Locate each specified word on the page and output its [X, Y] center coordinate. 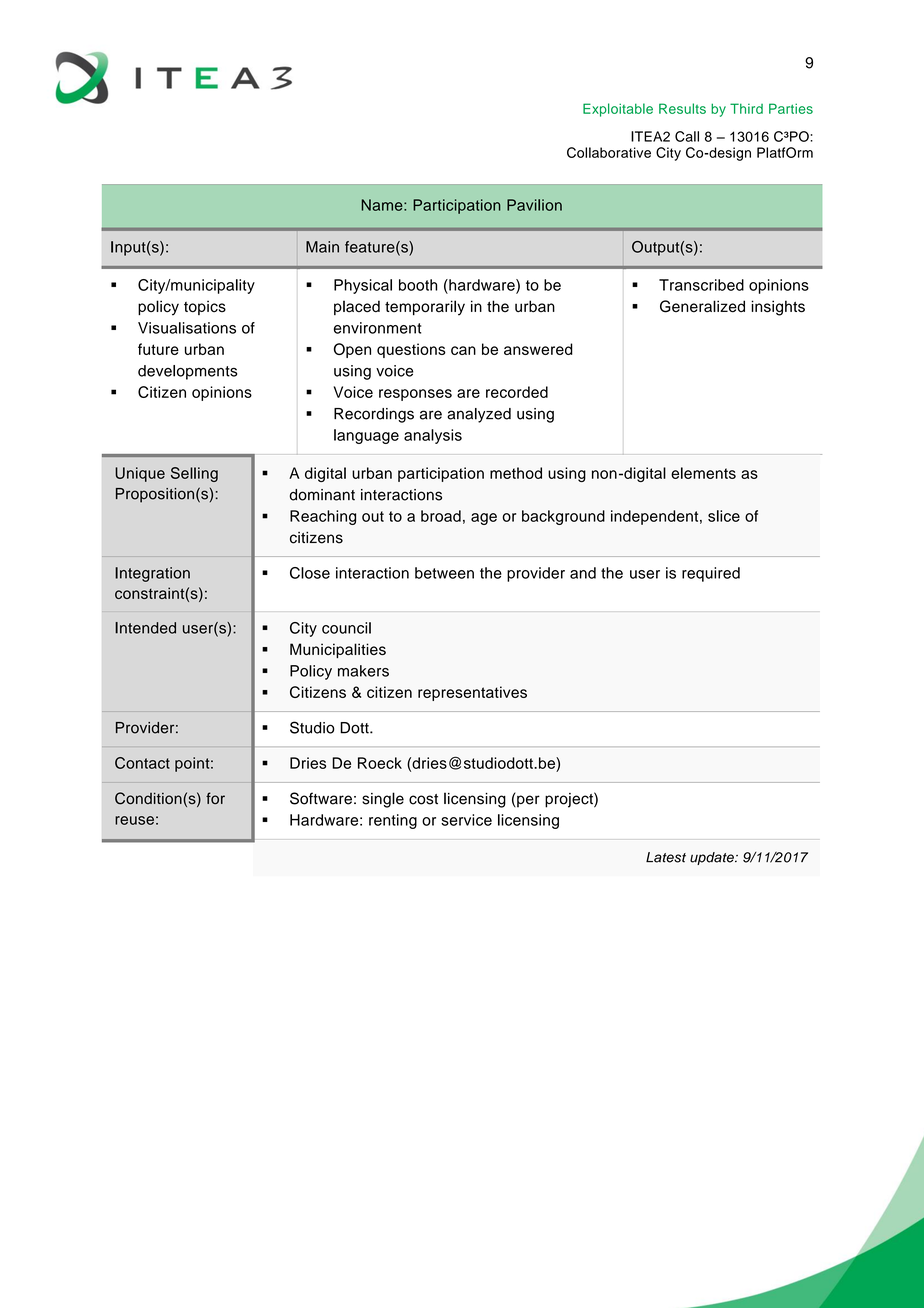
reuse [134, 820]
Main [322, 247]
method [516, 473]
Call [687, 136]
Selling [194, 474]
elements [703, 473]
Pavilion [534, 205]
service [466, 820]
